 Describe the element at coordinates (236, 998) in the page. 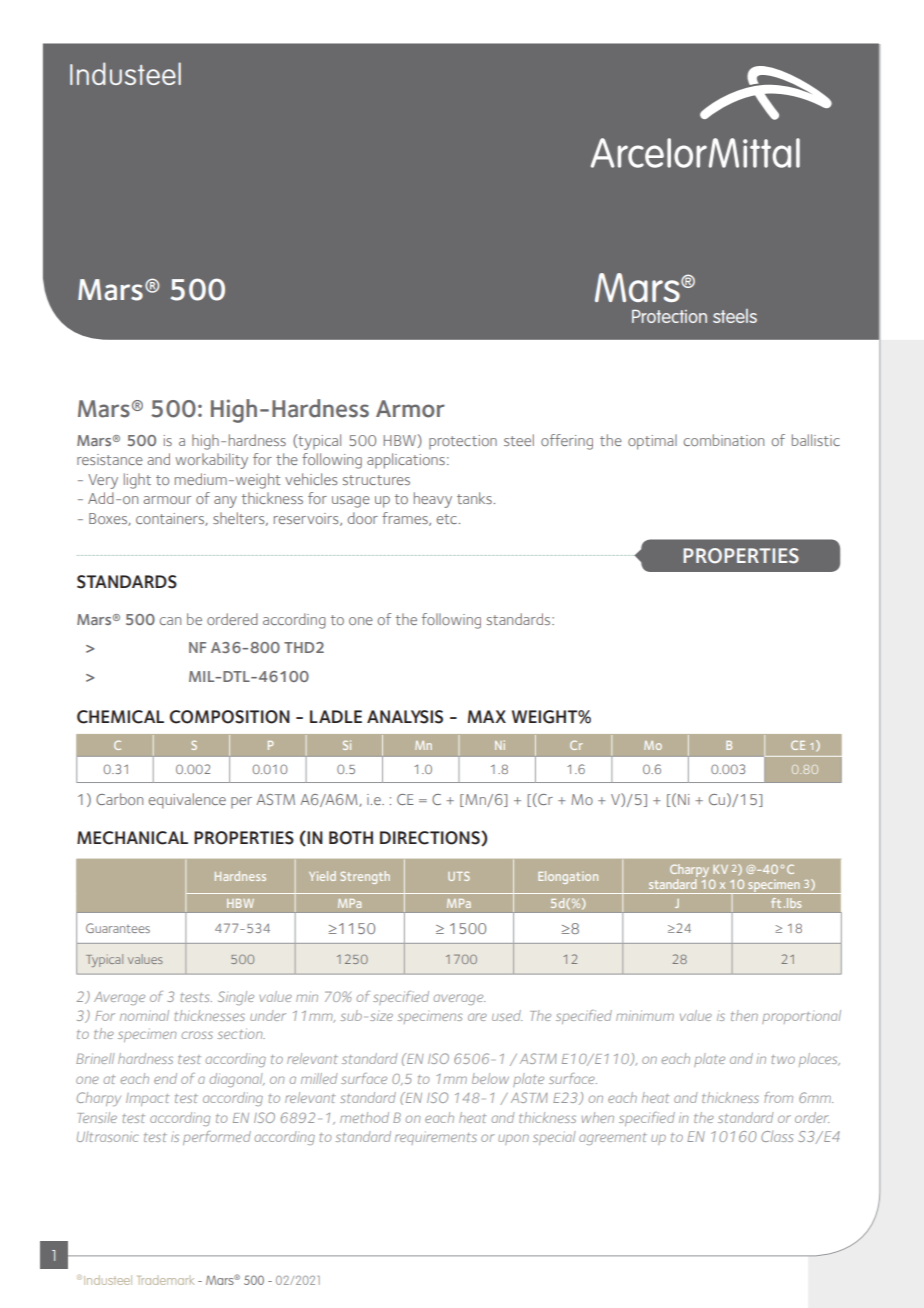

I see `Single` at that location.
